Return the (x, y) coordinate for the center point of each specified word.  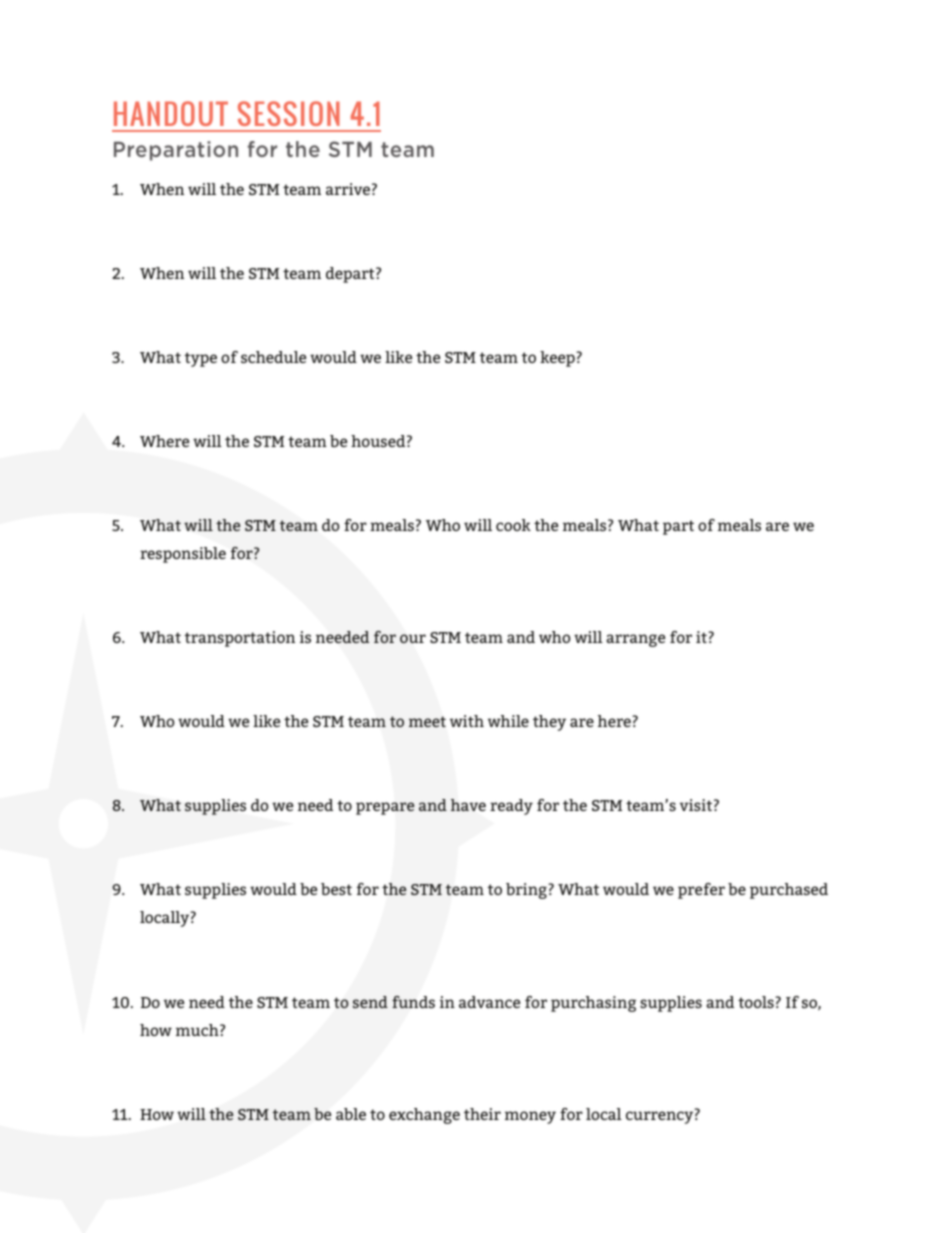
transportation (240, 639)
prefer (701, 891)
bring (527, 891)
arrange (635, 640)
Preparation (176, 151)
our (413, 638)
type (201, 359)
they (549, 723)
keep (558, 359)
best (336, 889)
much (198, 1030)
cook (513, 525)
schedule (273, 357)
